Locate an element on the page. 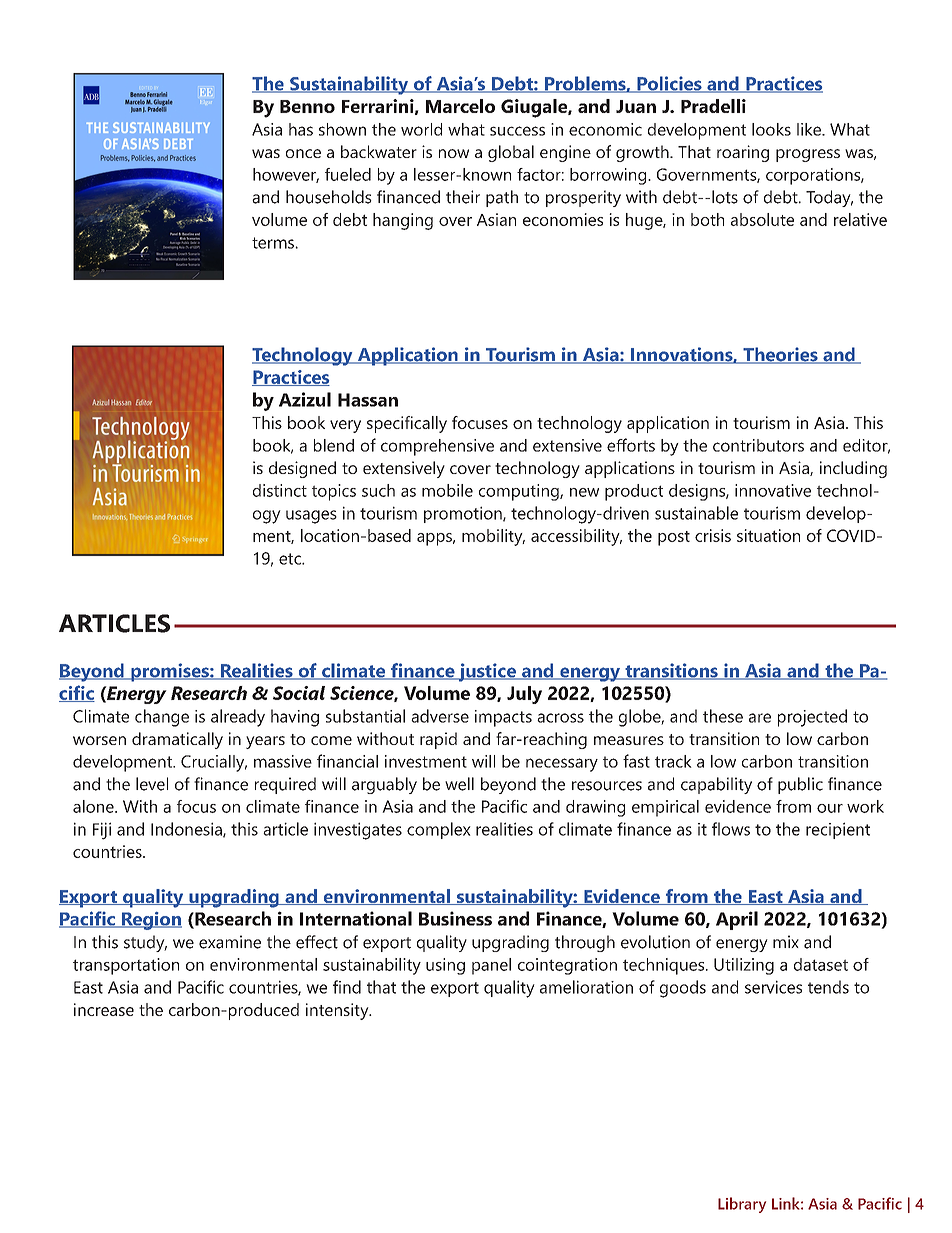 Image resolution: width=952 pixels, height=1233 pixels. flows is located at coordinates (731, 829).
